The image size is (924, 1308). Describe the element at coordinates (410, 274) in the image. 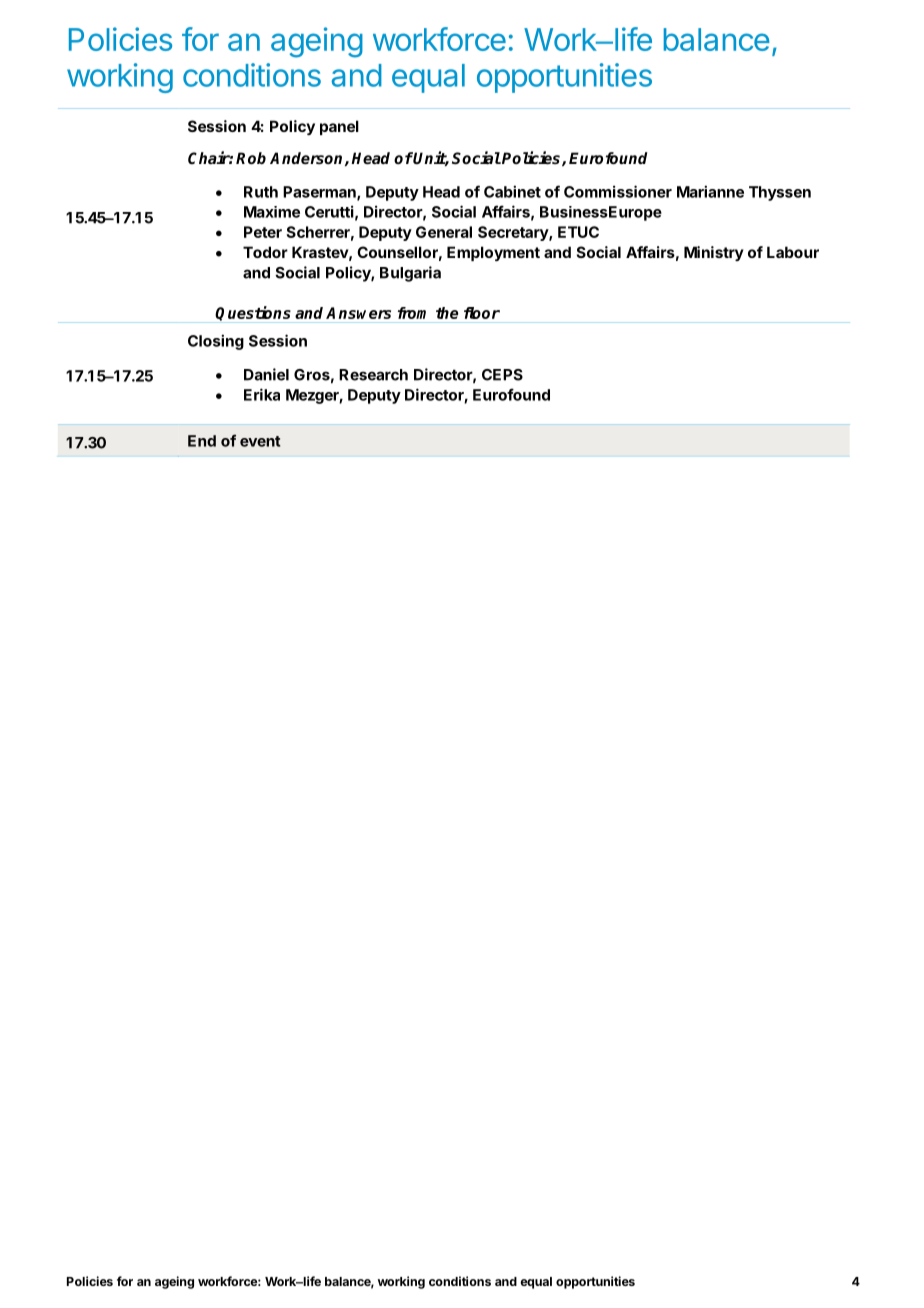

I see `Bulgaria` at that location.
